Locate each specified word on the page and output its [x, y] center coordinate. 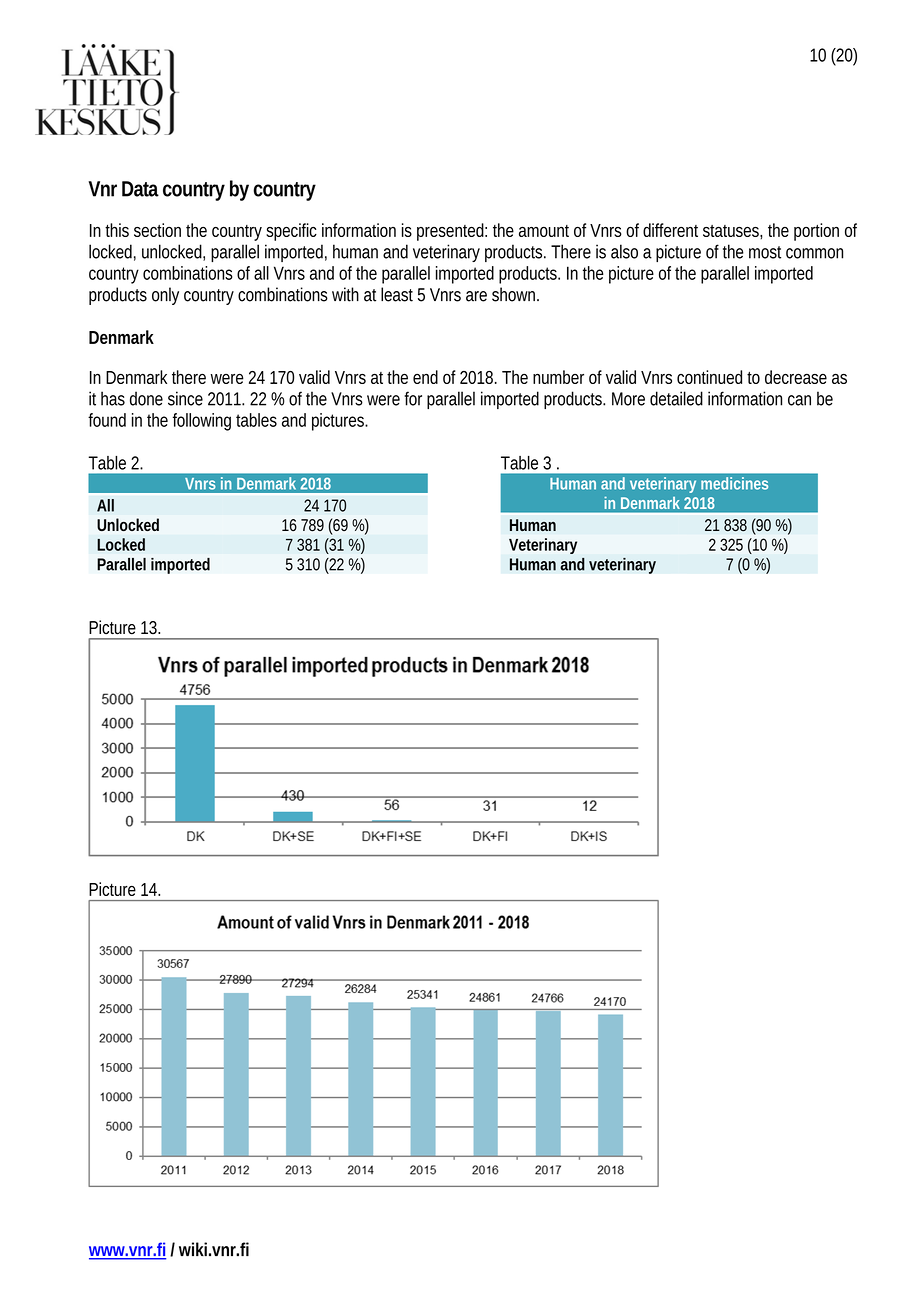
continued [709, 377]
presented [450, 232]
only [165, 296]
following [202, 422]
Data [140, 189]
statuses [731, 231]
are [476, 296]
